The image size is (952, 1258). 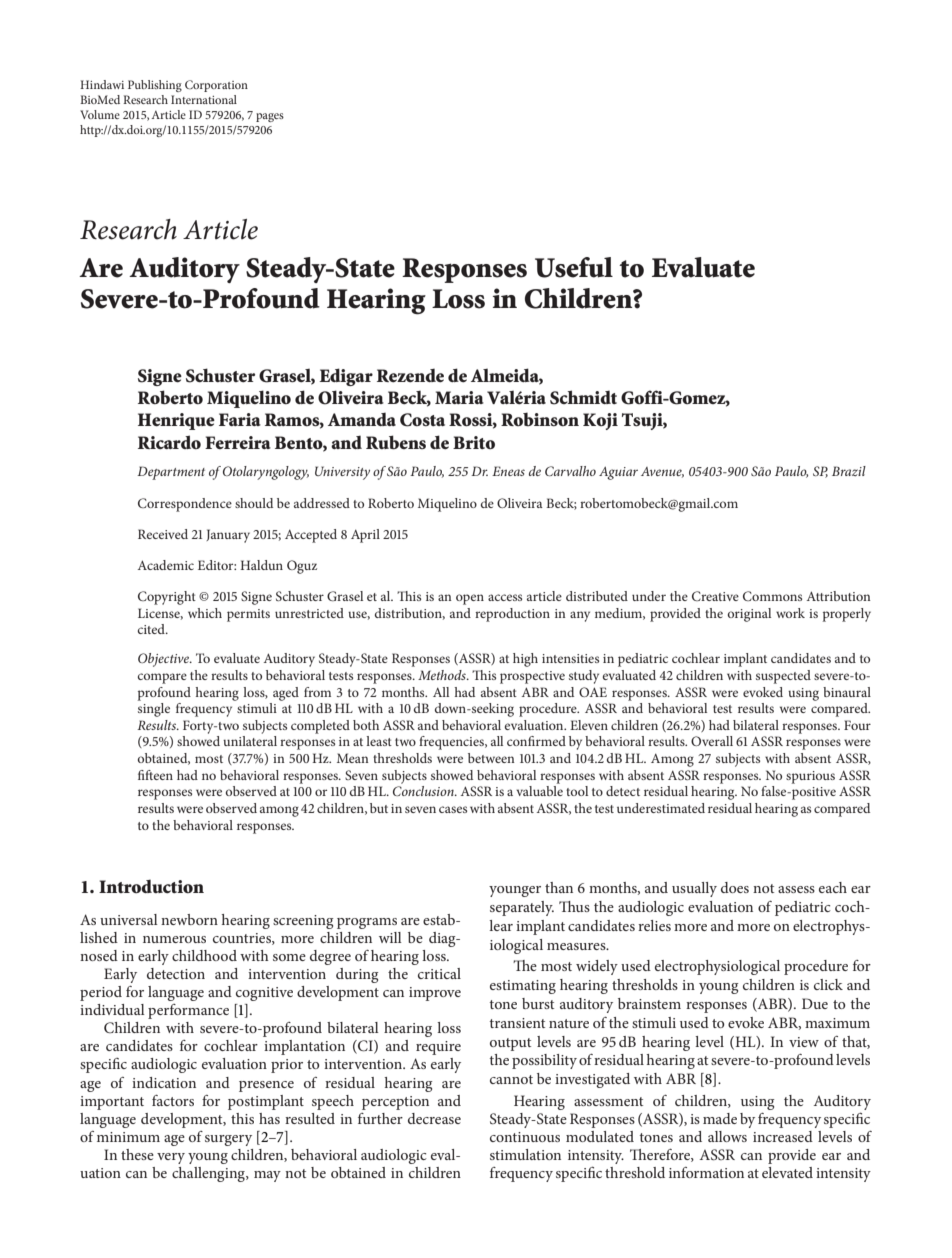 I want to click on Brito, so click(x=474, y=442).
